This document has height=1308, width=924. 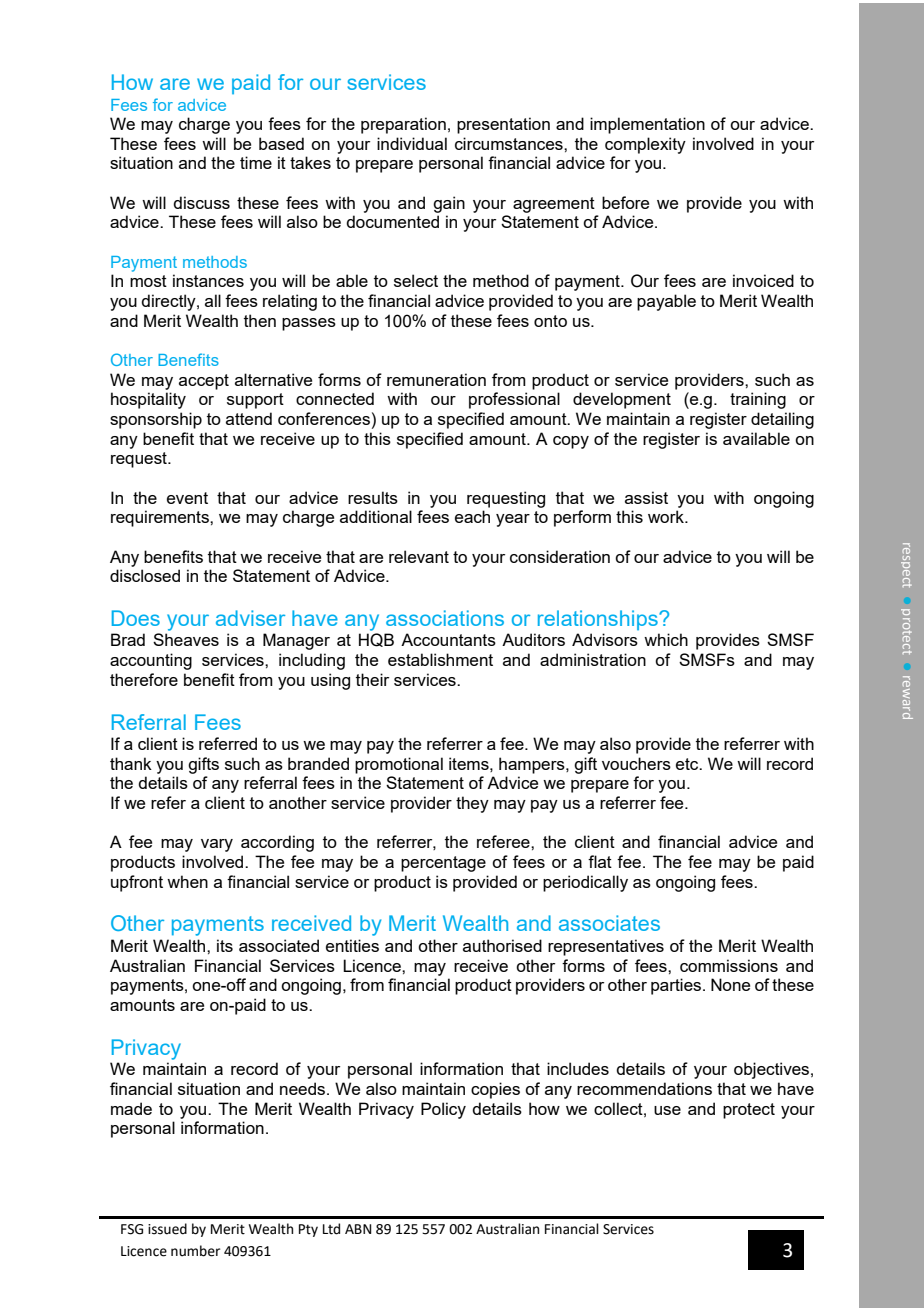 I want to click on time, so click(x=256, y=162).
